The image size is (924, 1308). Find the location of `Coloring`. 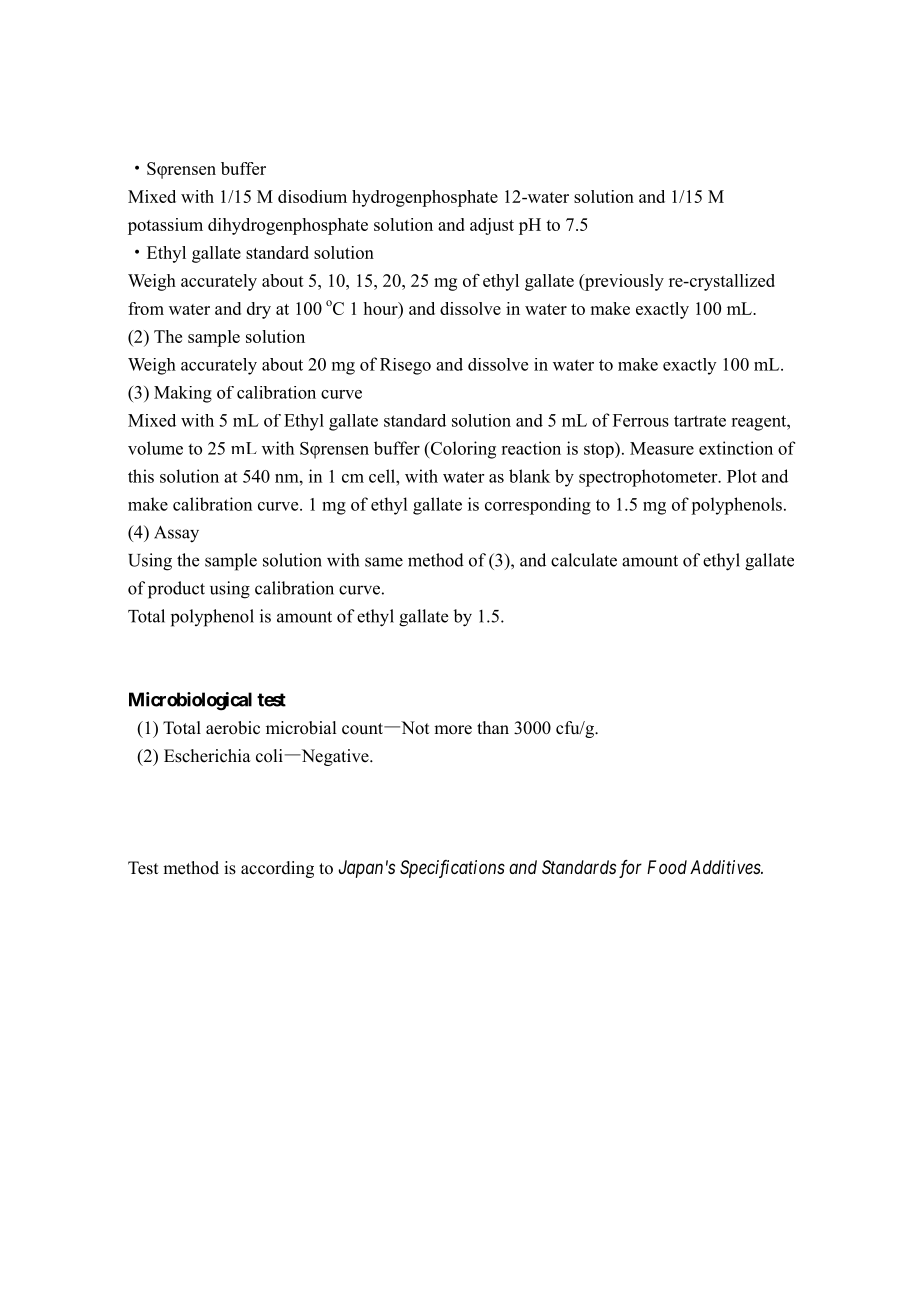

Coloring is located at coordinates (462, 450).
